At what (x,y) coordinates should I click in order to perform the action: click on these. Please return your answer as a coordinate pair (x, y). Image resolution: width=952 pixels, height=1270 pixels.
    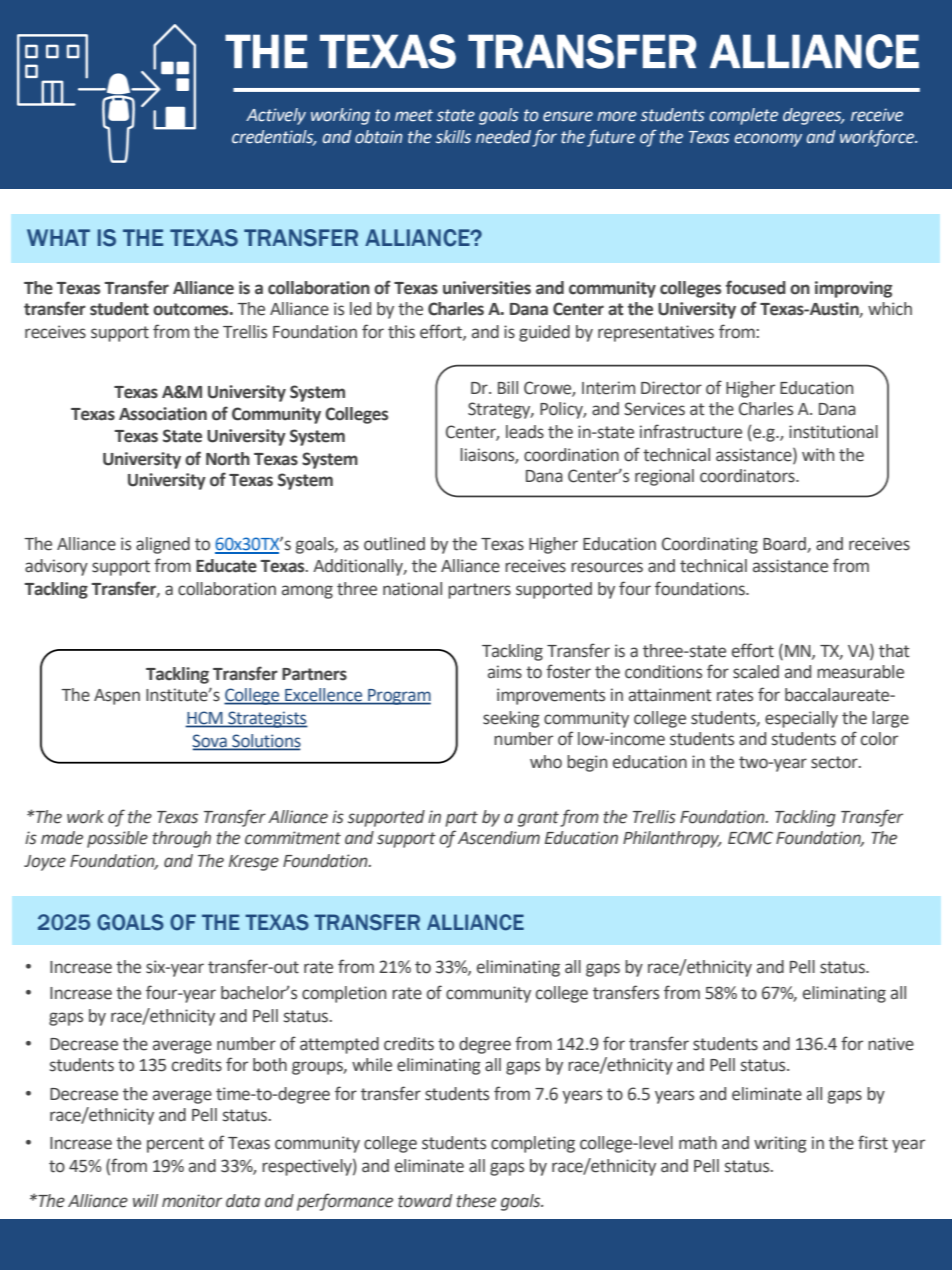
    Looking at the image, I should click on (476, 1201).
